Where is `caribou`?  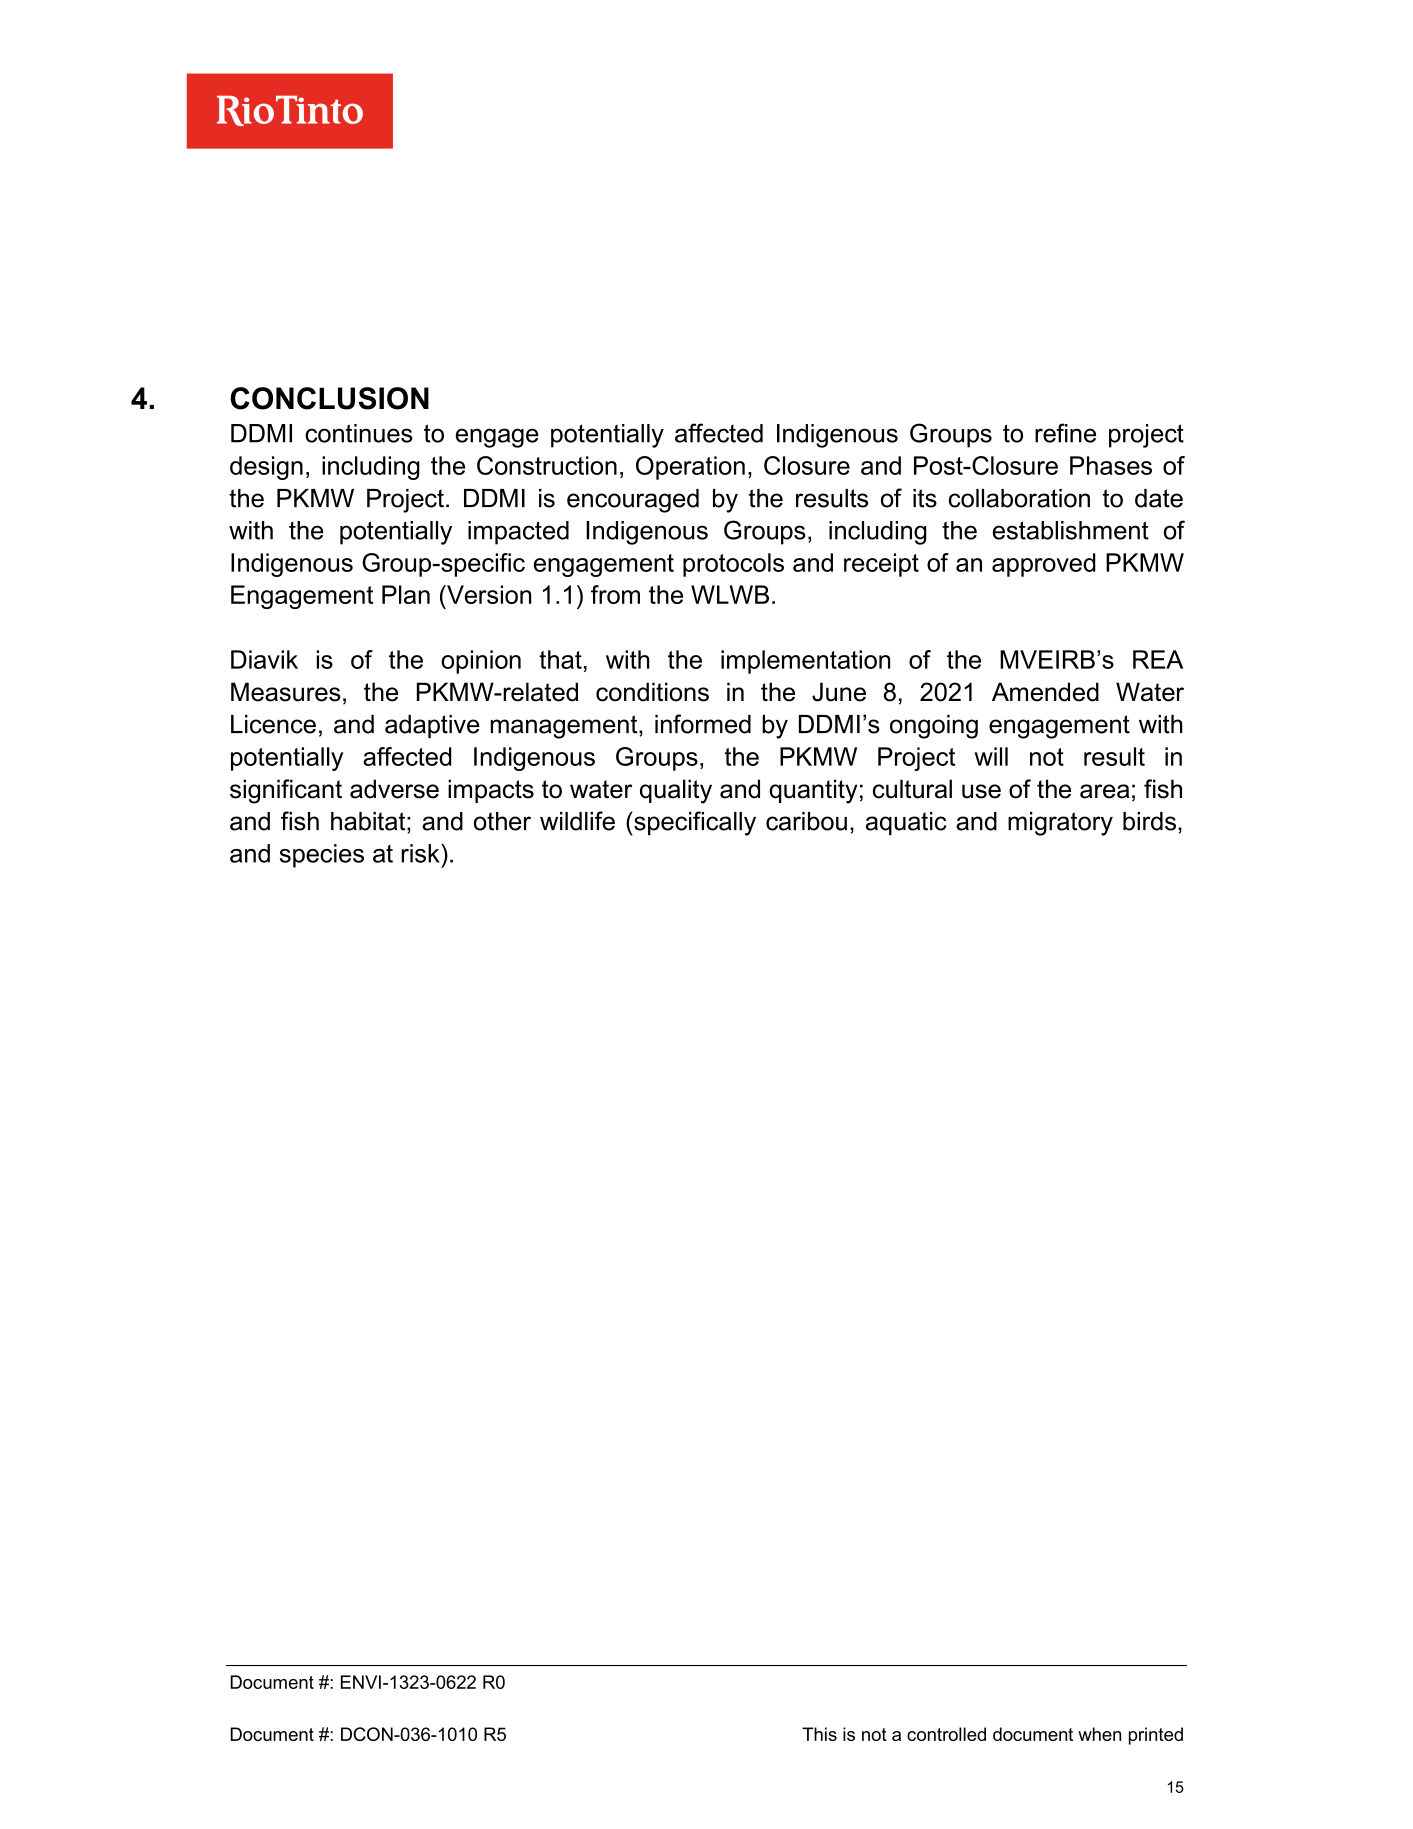 caribou is located at coordinates (806, 821).
